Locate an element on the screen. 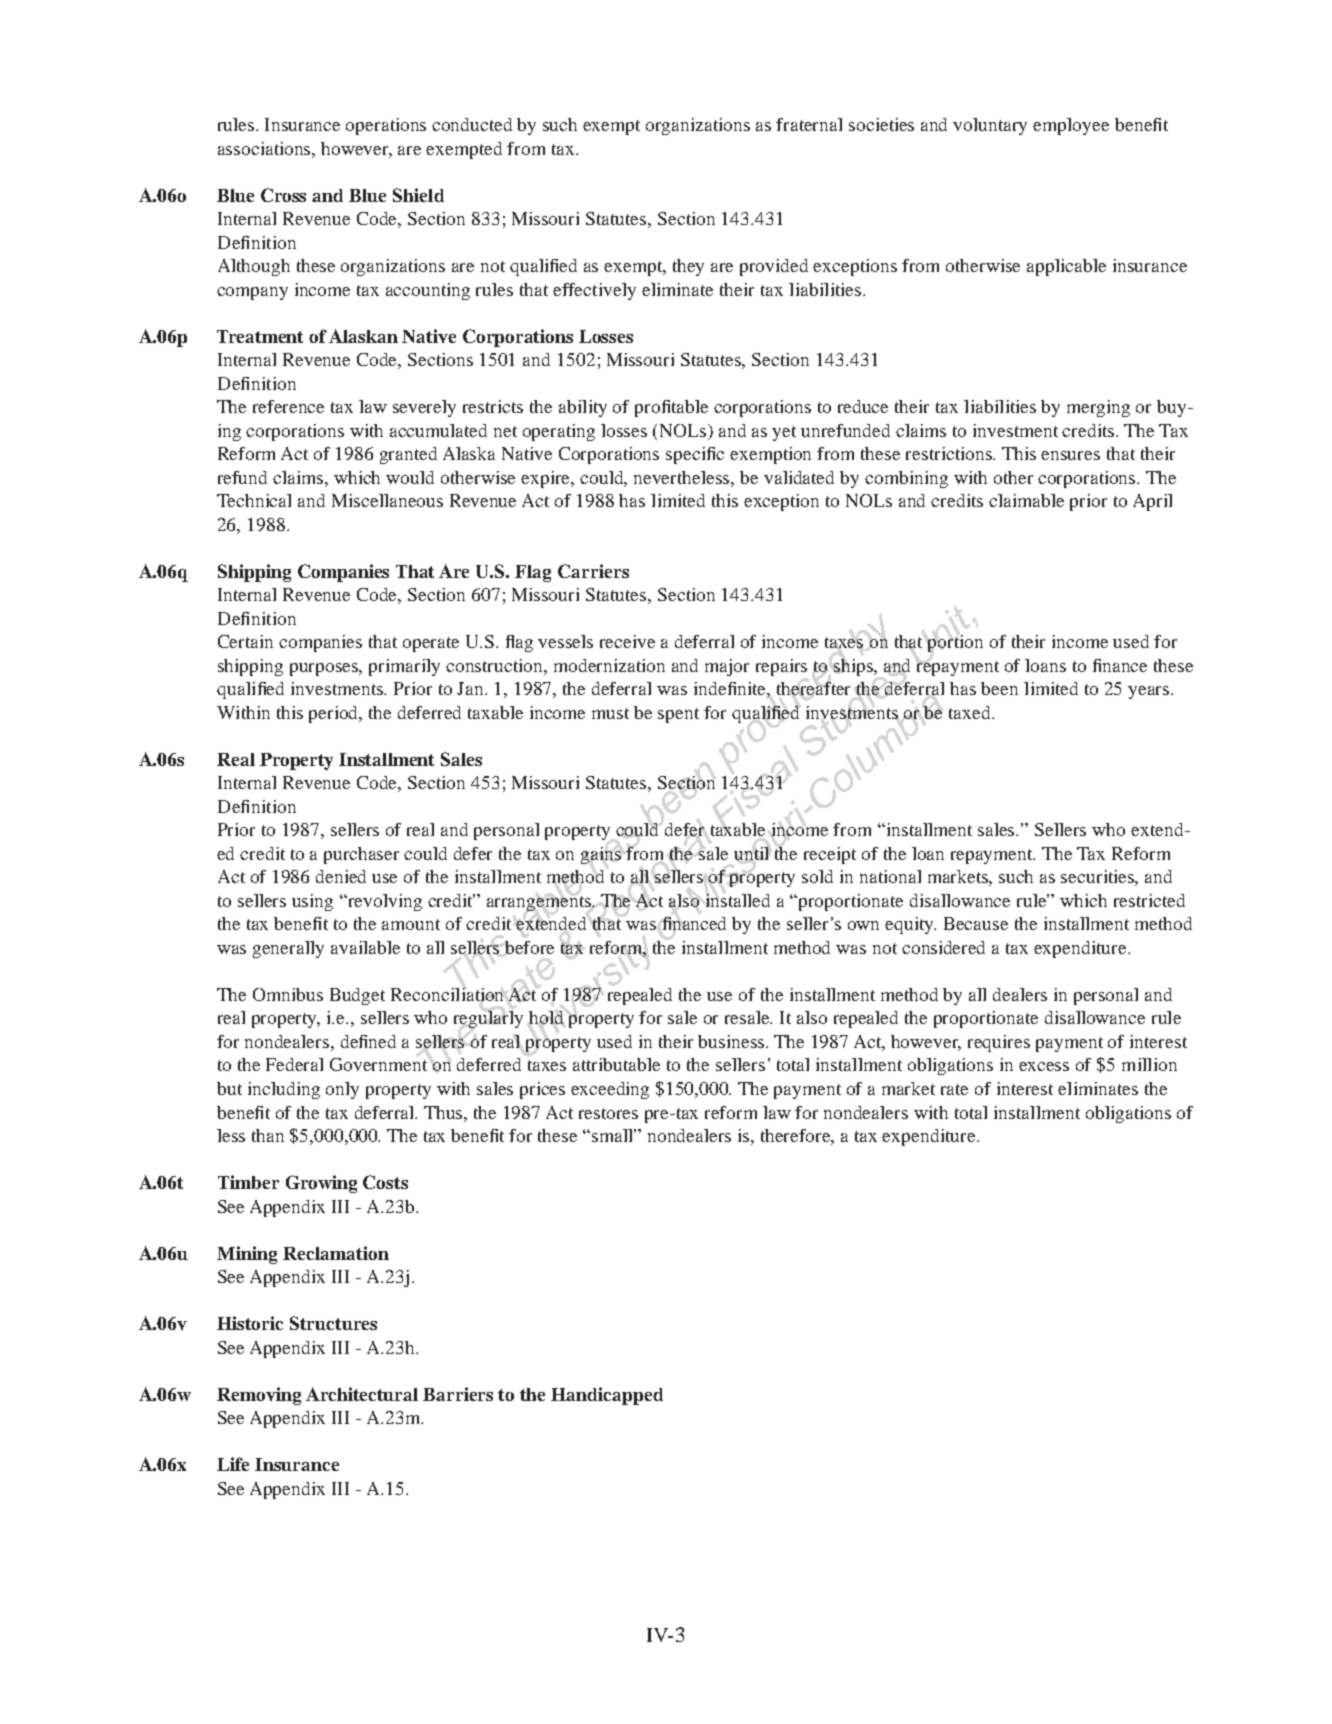  until is located at coordinates (751, 853).
